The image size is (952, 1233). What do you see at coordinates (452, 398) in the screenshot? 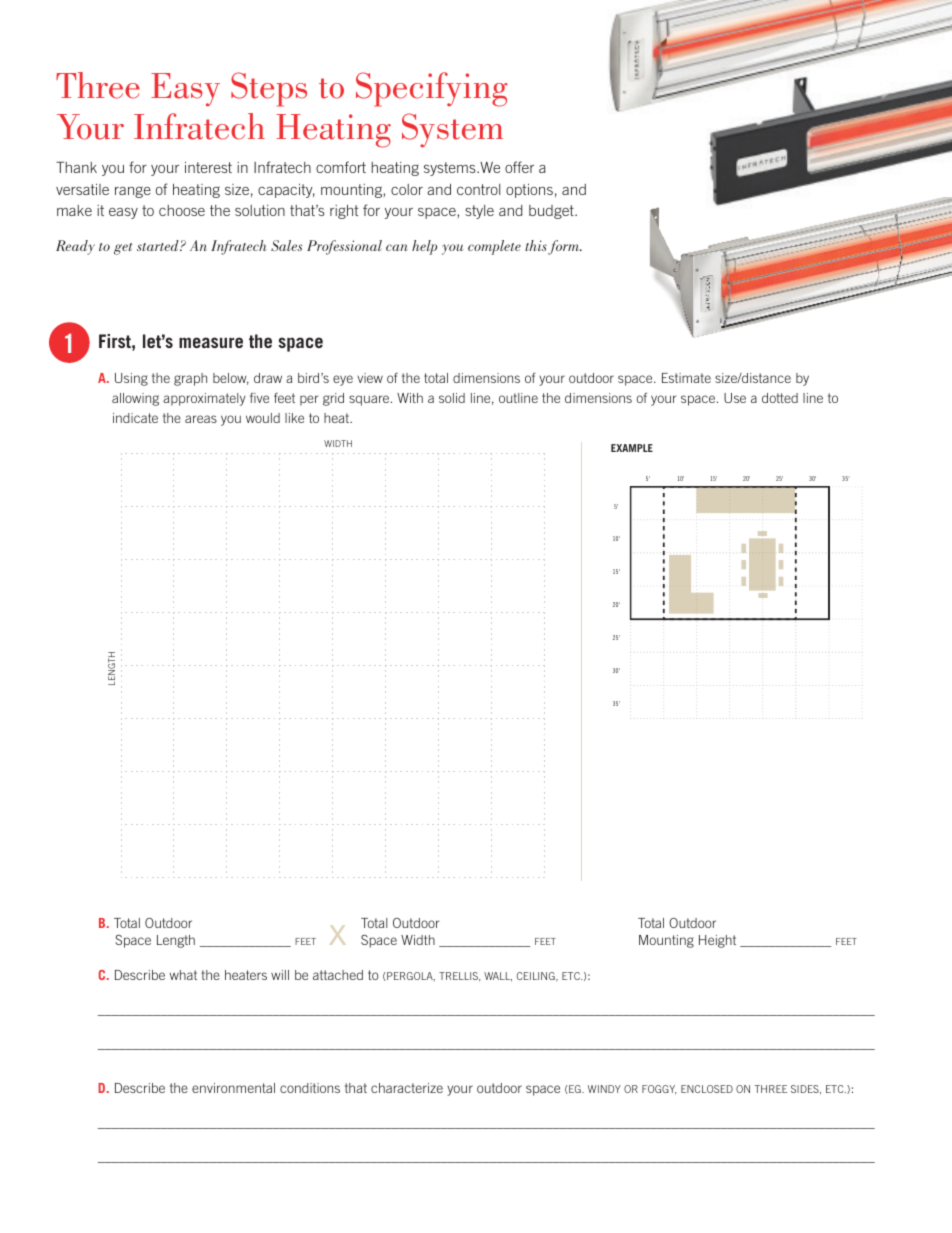
I see `solid` at bounding box center [452, 398].
